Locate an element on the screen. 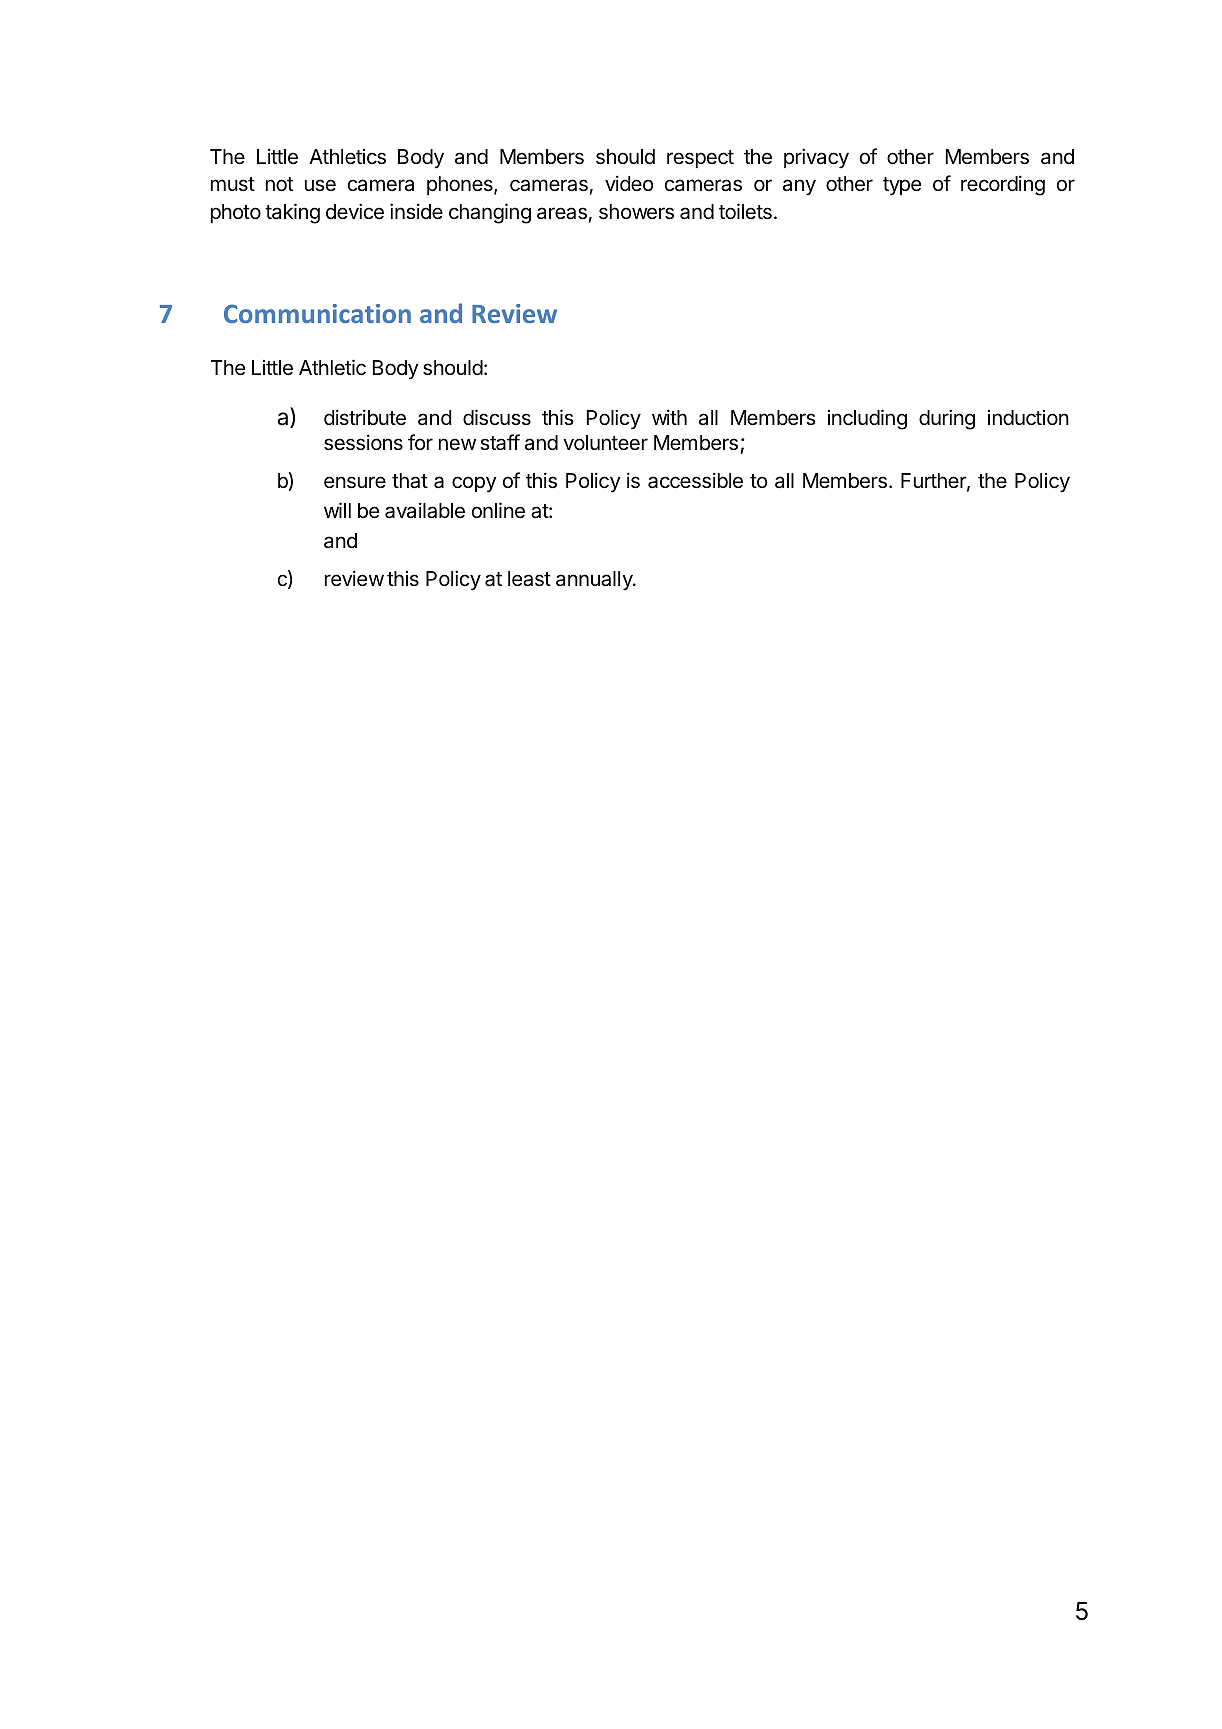  use is located at coordinates (320, 185).
